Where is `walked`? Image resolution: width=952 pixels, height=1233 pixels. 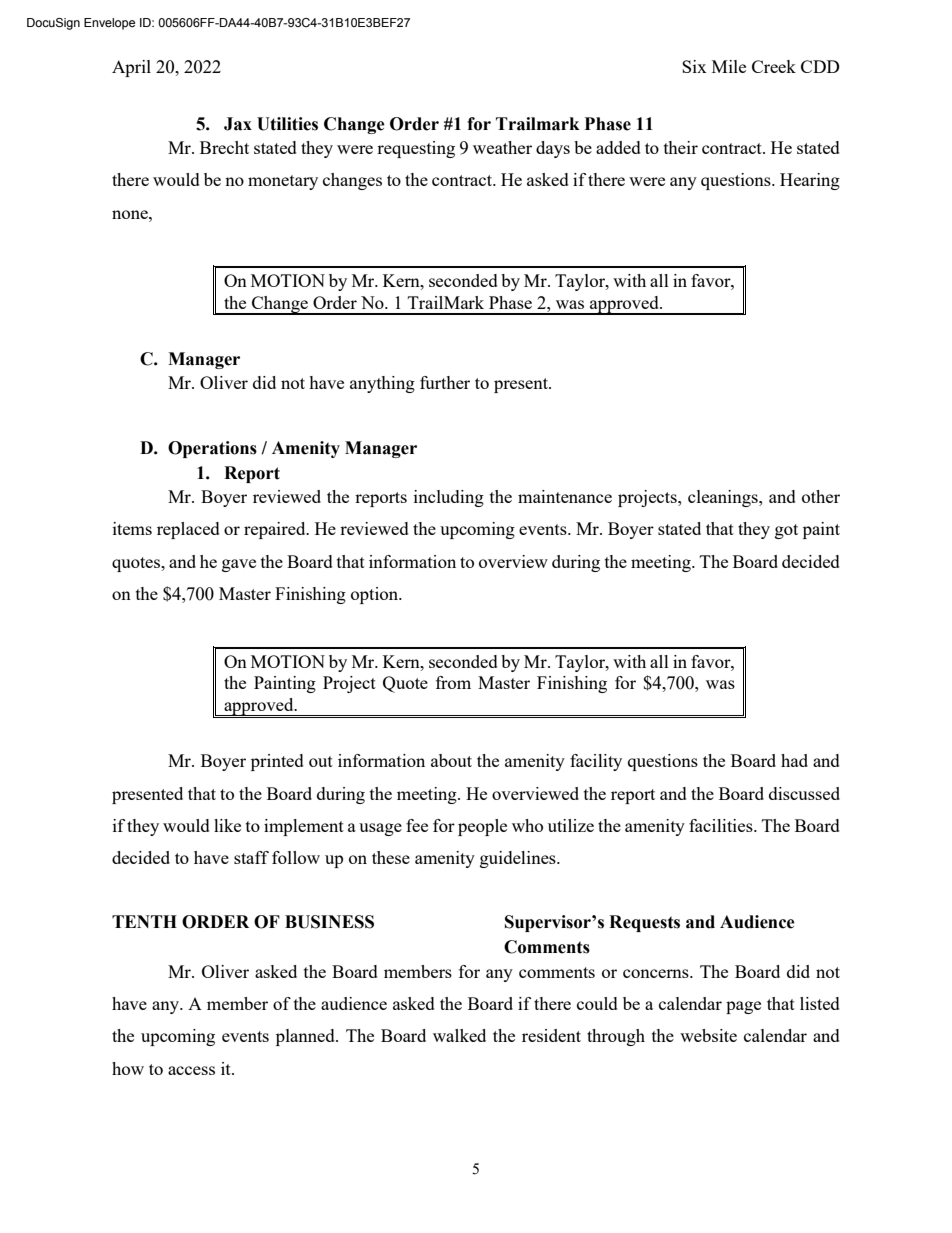 walked is located at coordinates (459, 1035).
